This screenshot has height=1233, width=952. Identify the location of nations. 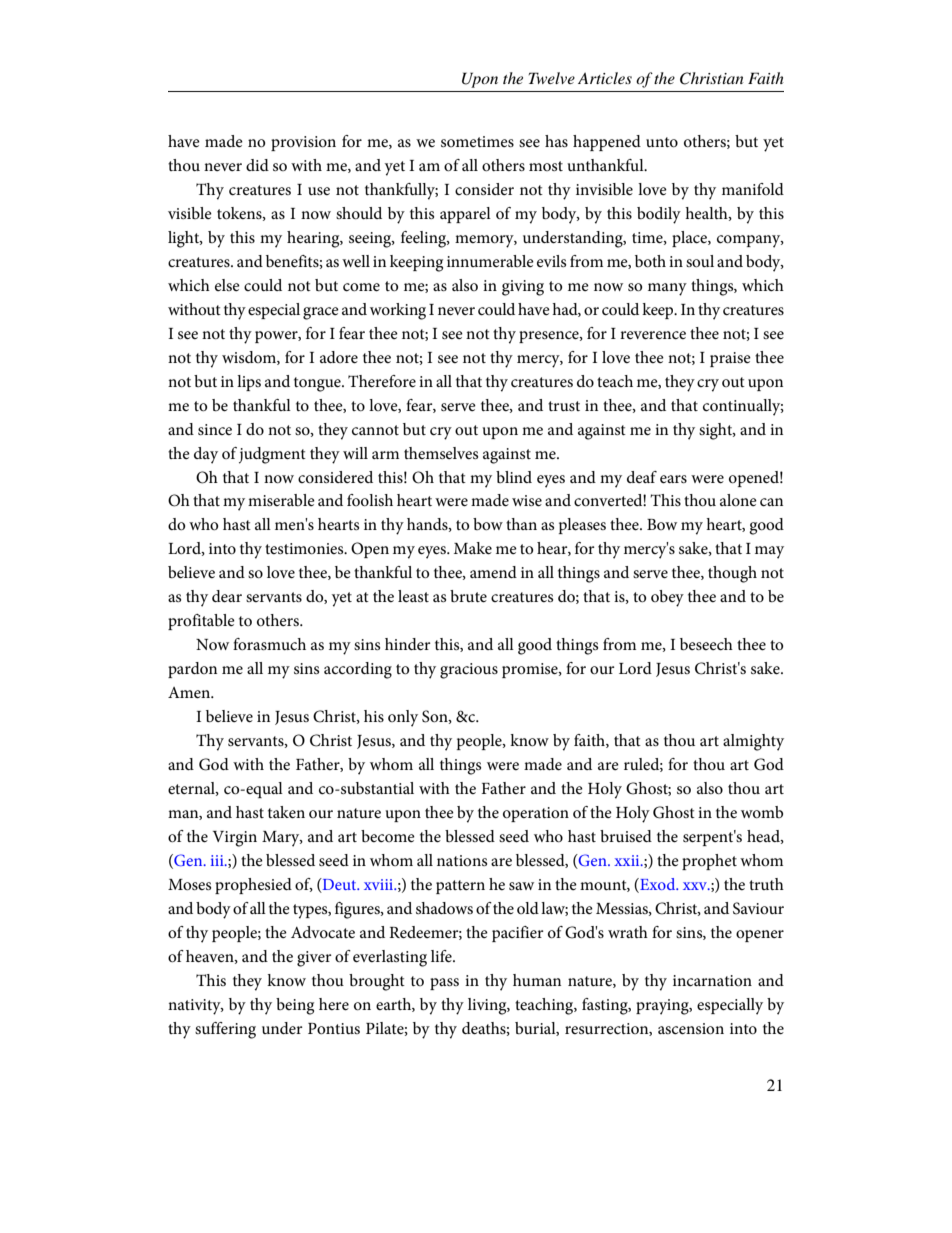
(462, 860).
